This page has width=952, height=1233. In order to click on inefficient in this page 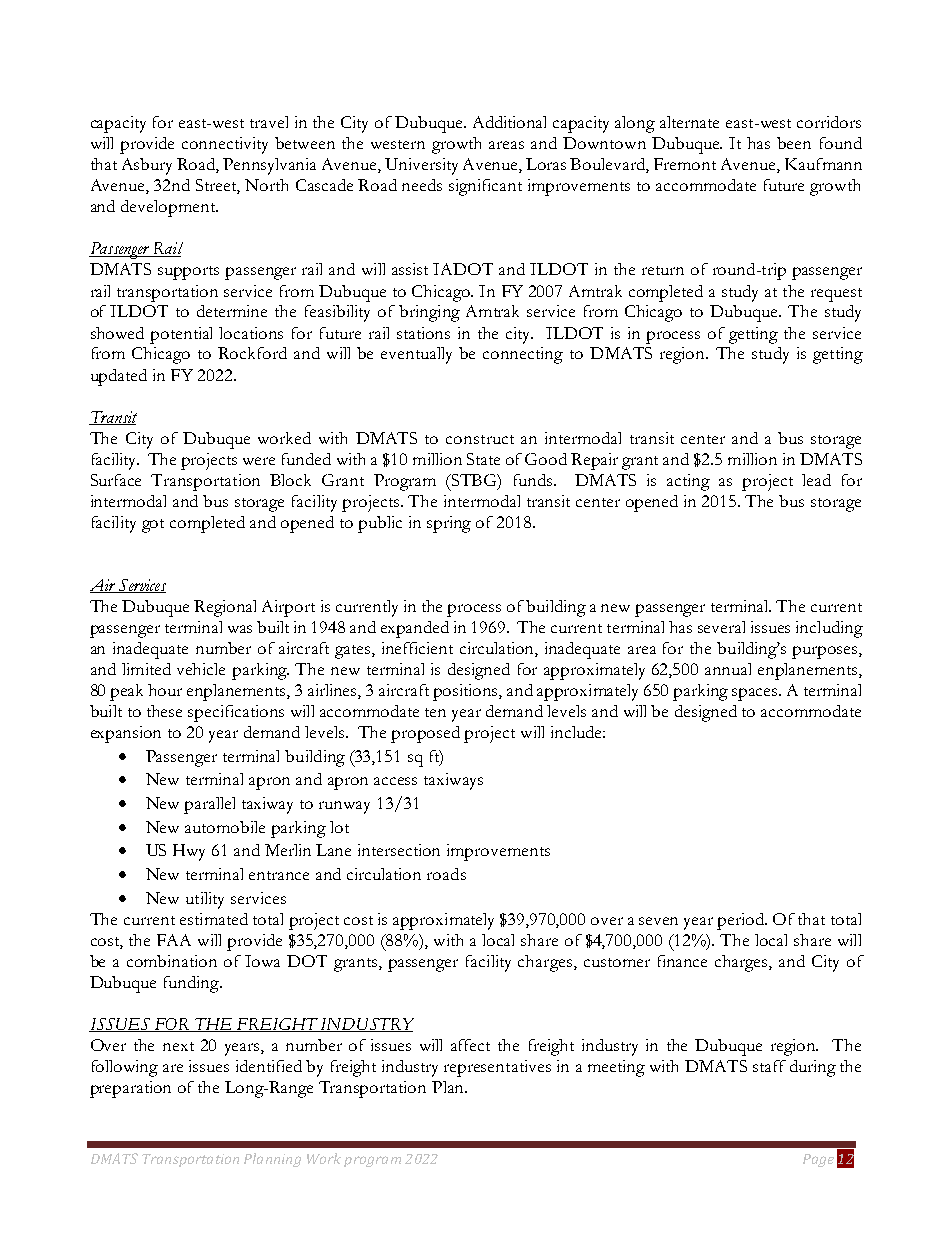, I will do `click(417, 648)`.
